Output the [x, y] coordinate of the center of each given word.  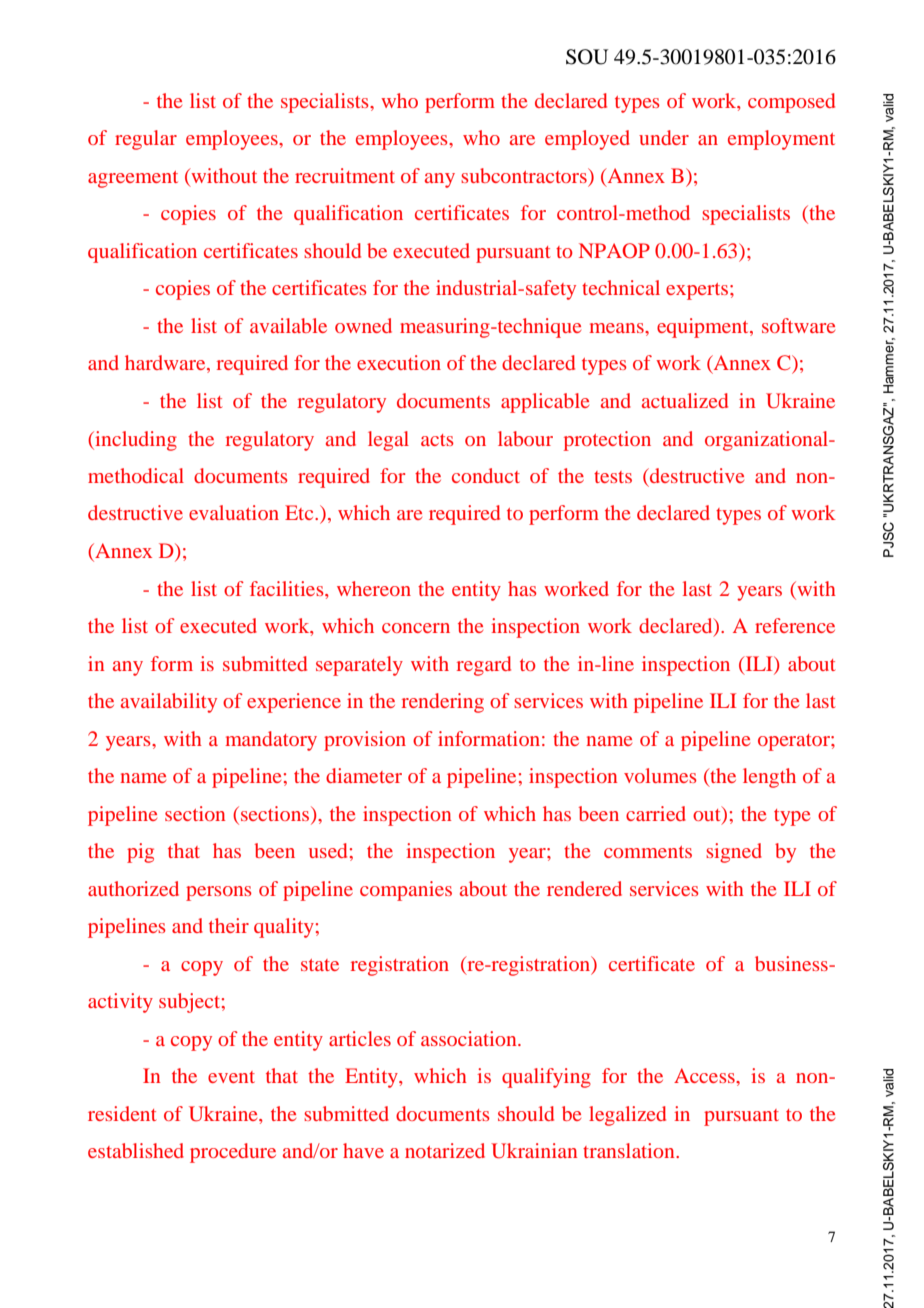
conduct [486, 475]
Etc [300, 512]
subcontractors [525, 175]
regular [146, 140]
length [769, 778]
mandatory [271, 741]
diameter [364, 775]
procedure [233, 1153]
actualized [685, 400]
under [664, 137]
